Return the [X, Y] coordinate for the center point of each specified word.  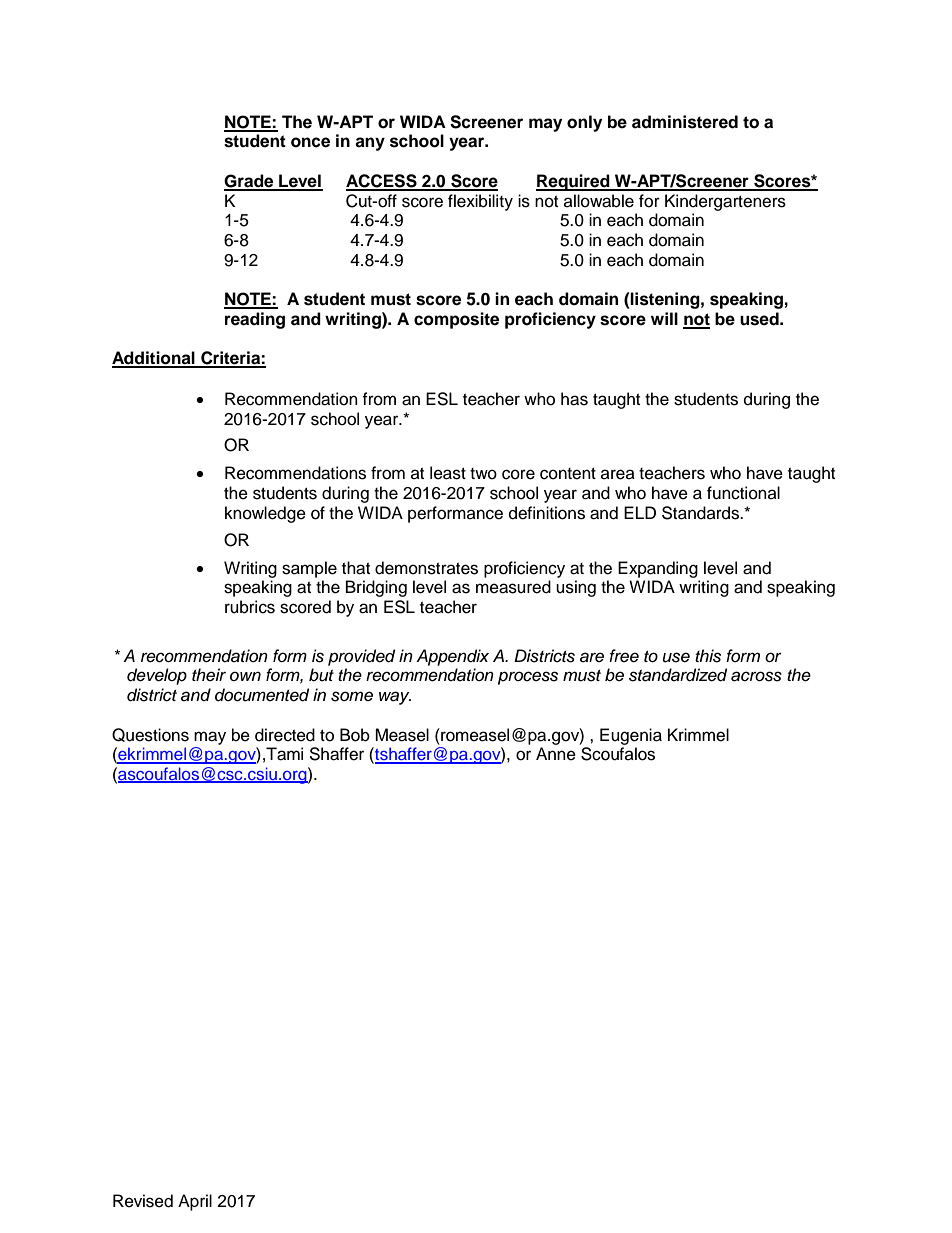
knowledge [265, 514]
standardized [678, 675]
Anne [556, 754]
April [195, 1202]
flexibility [480, 202]
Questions [150, 735]
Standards [701, 513]
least [448, 473]
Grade [250, 182]
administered [685, 122]
